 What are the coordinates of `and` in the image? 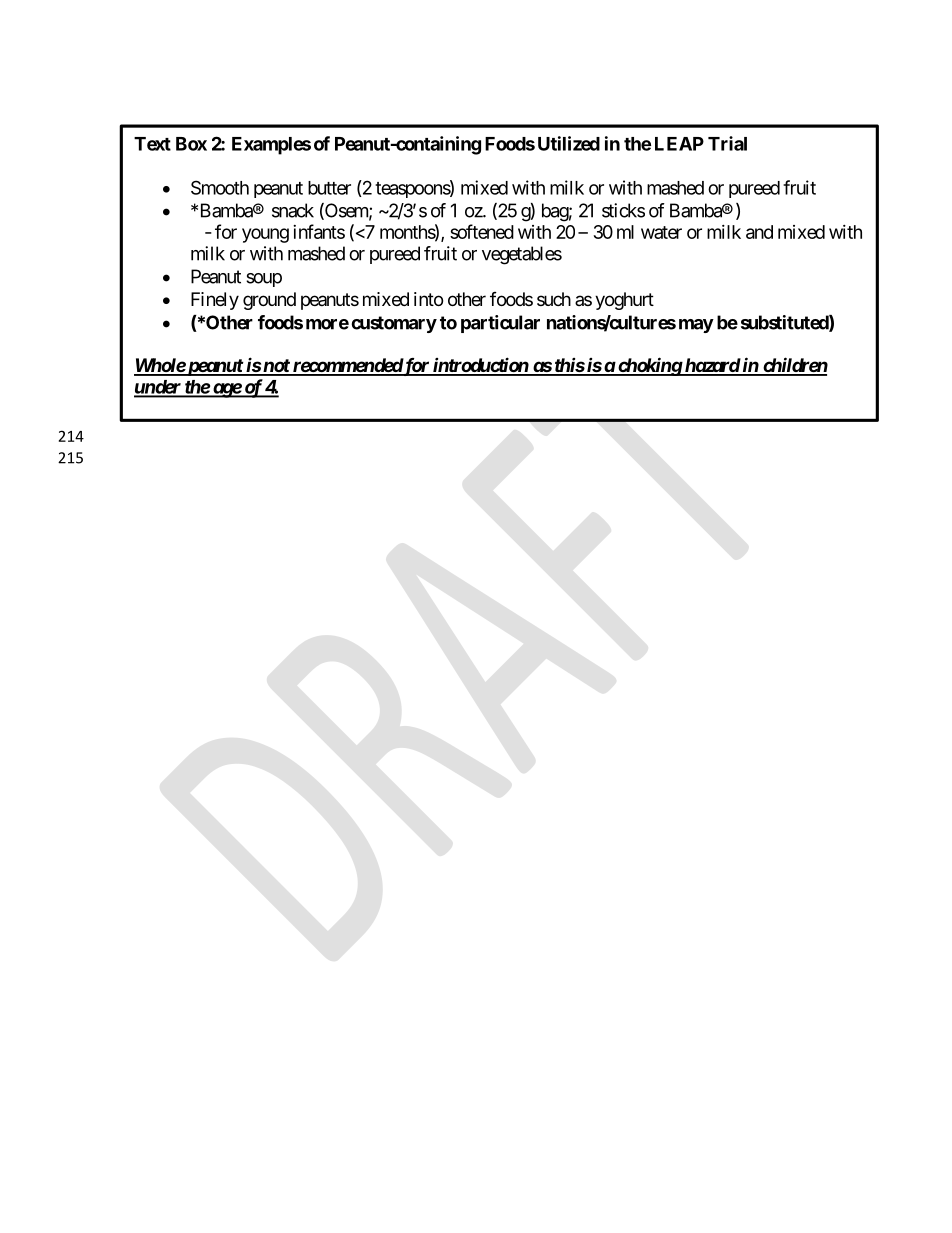 It's located at (759, 232).
